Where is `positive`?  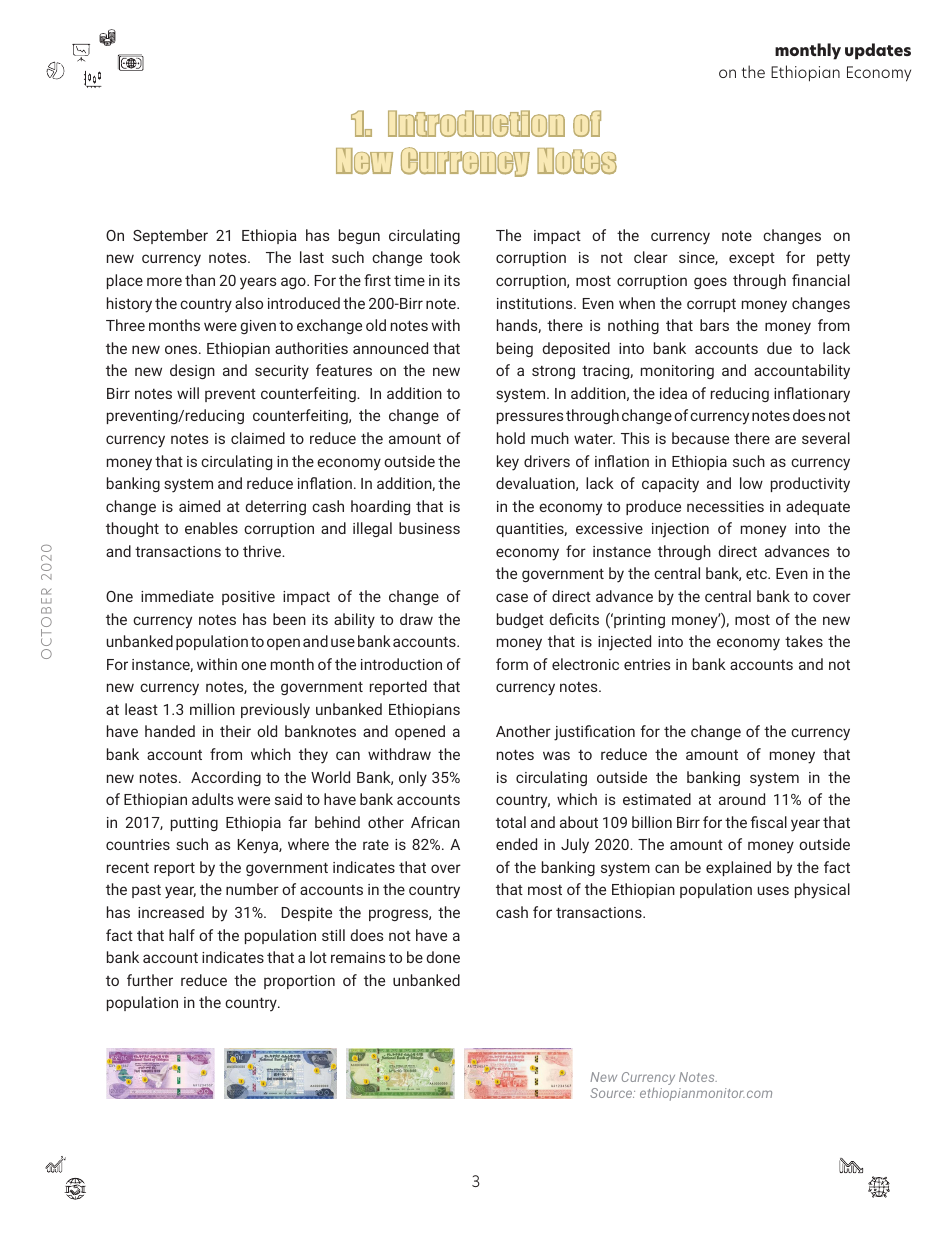
positive is located at coordinates (248, 598).
